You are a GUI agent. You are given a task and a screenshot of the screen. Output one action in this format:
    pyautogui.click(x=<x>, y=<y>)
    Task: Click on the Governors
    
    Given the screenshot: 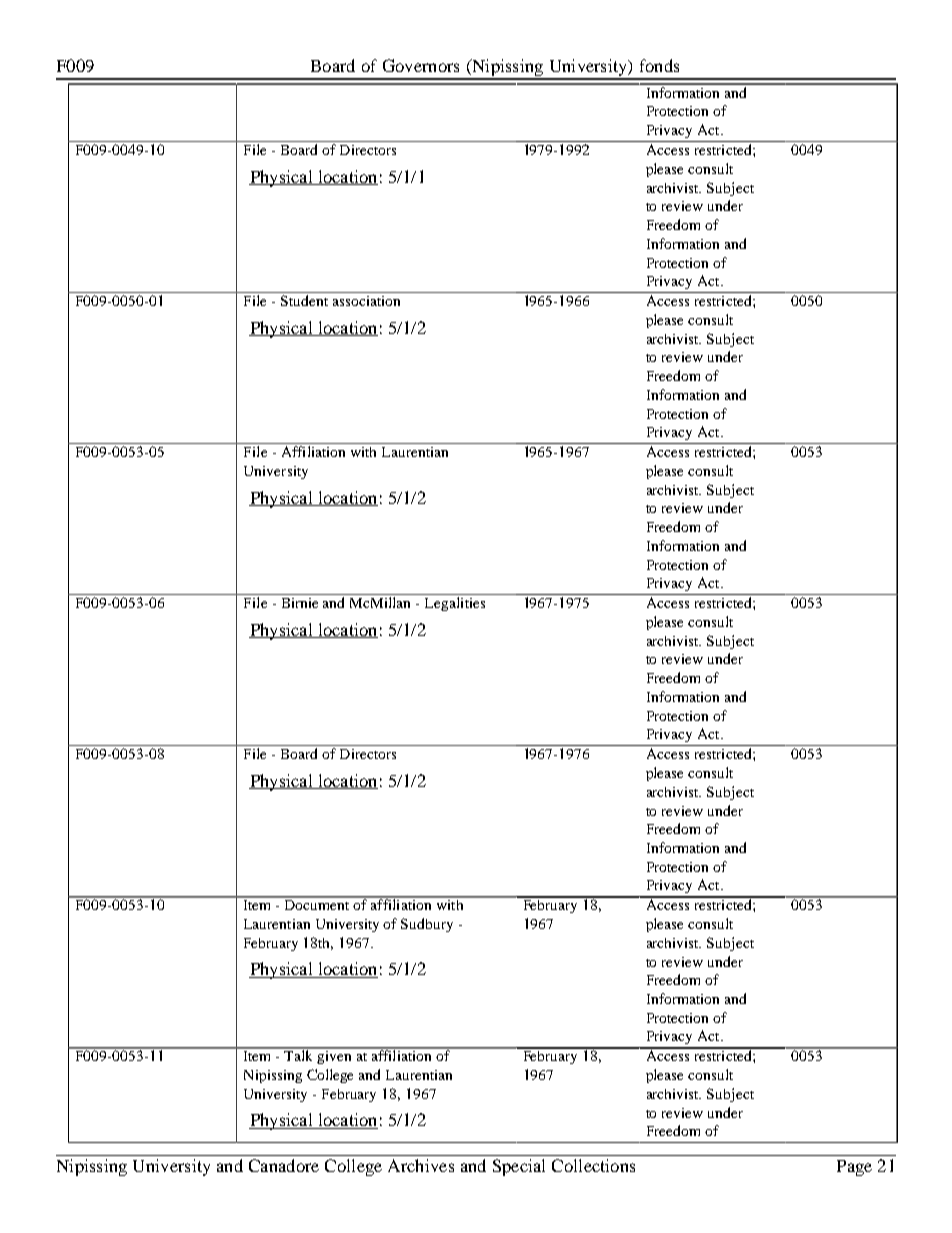 What is the action you would take?
    pyautogui.click(x=421, y=65)
